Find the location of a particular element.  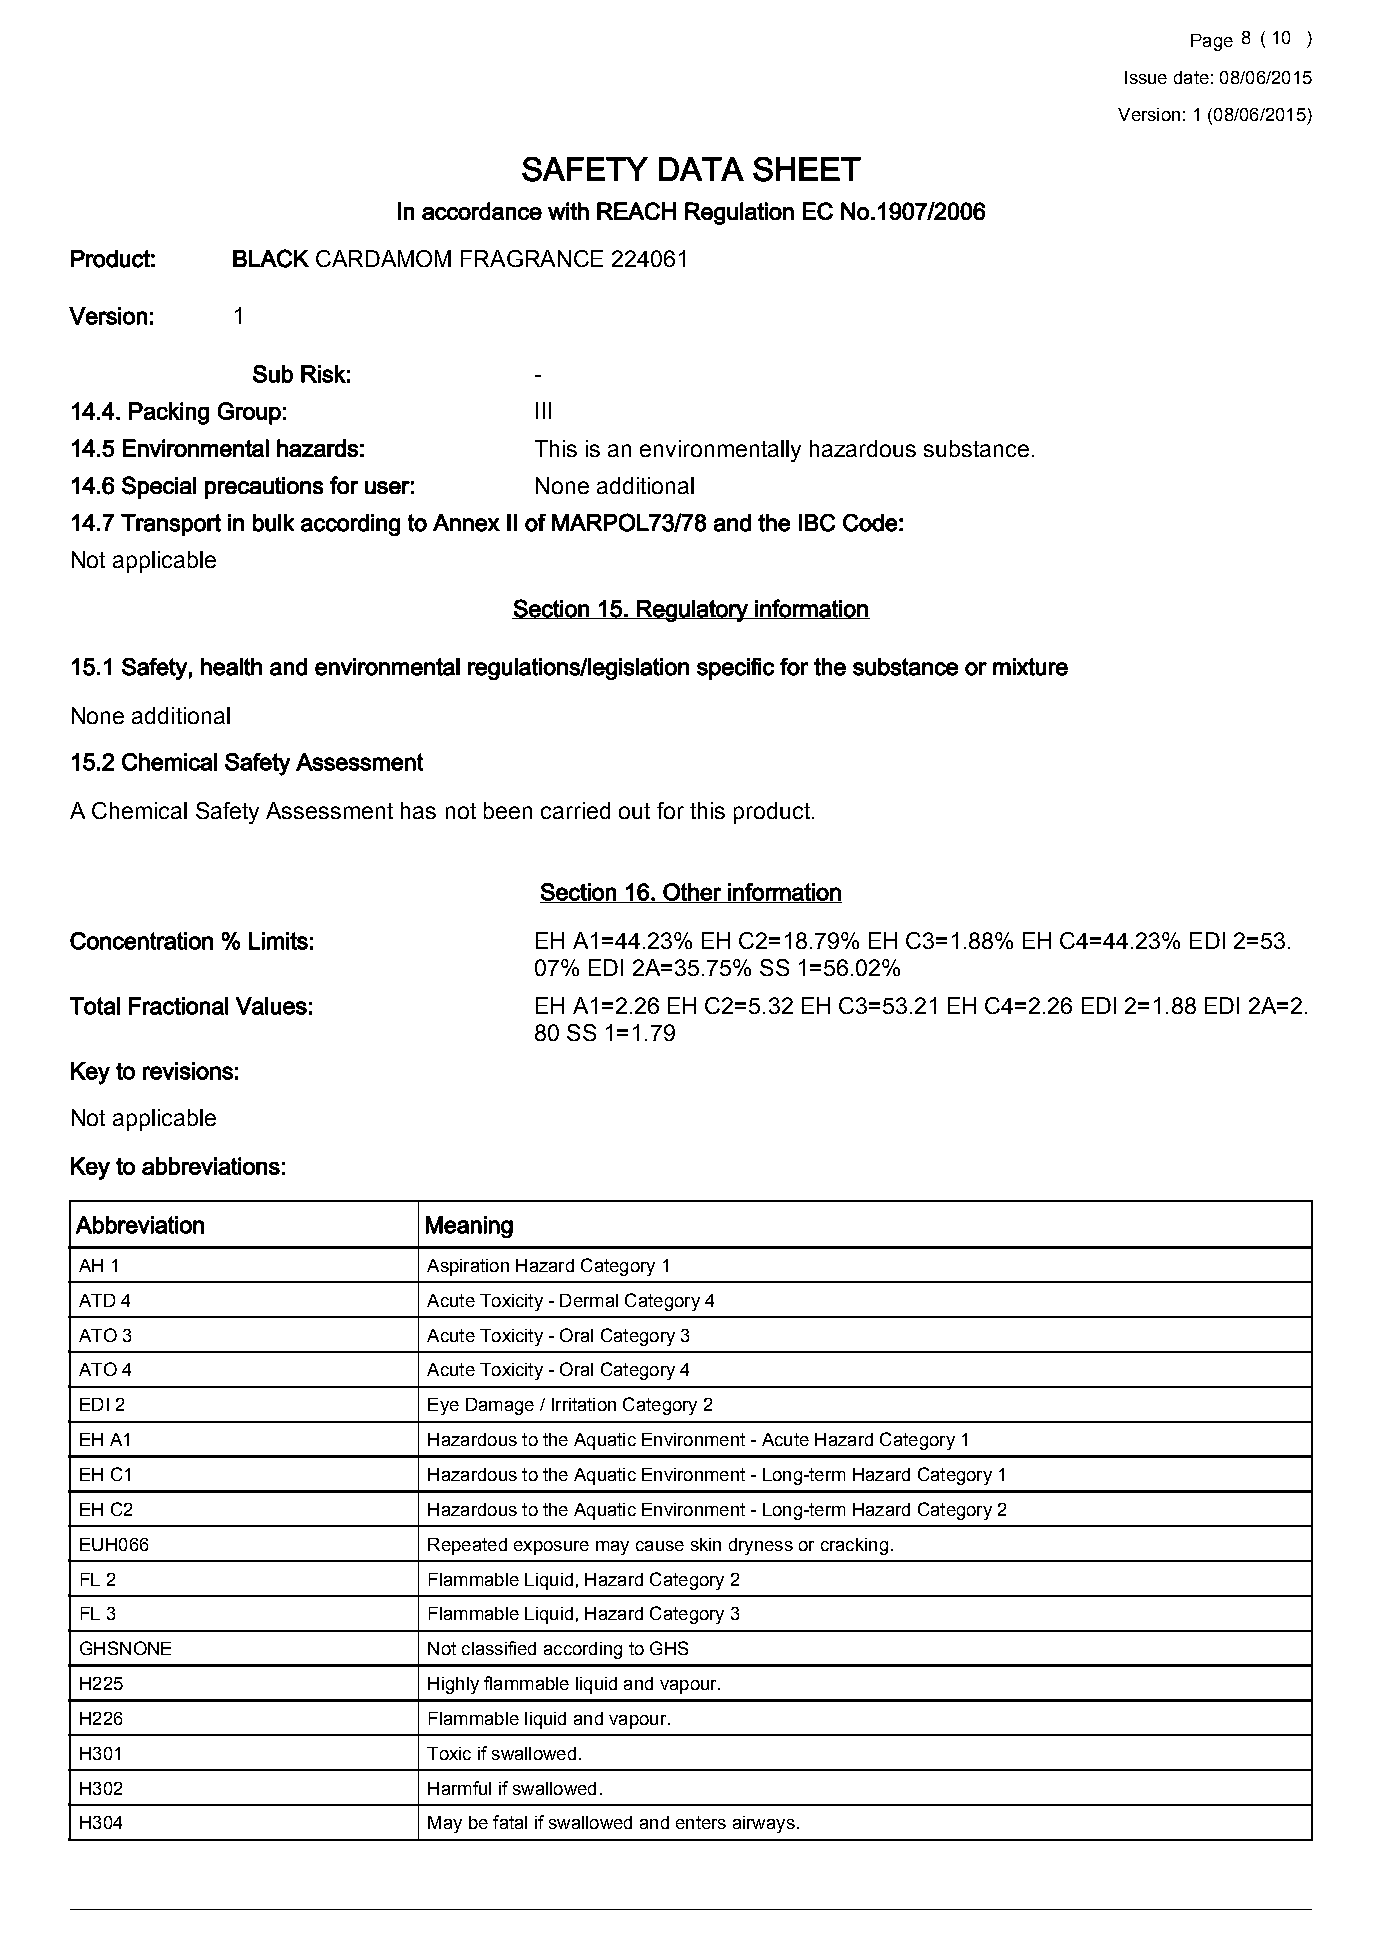

cracking is located at coordinates (854, 1546).
